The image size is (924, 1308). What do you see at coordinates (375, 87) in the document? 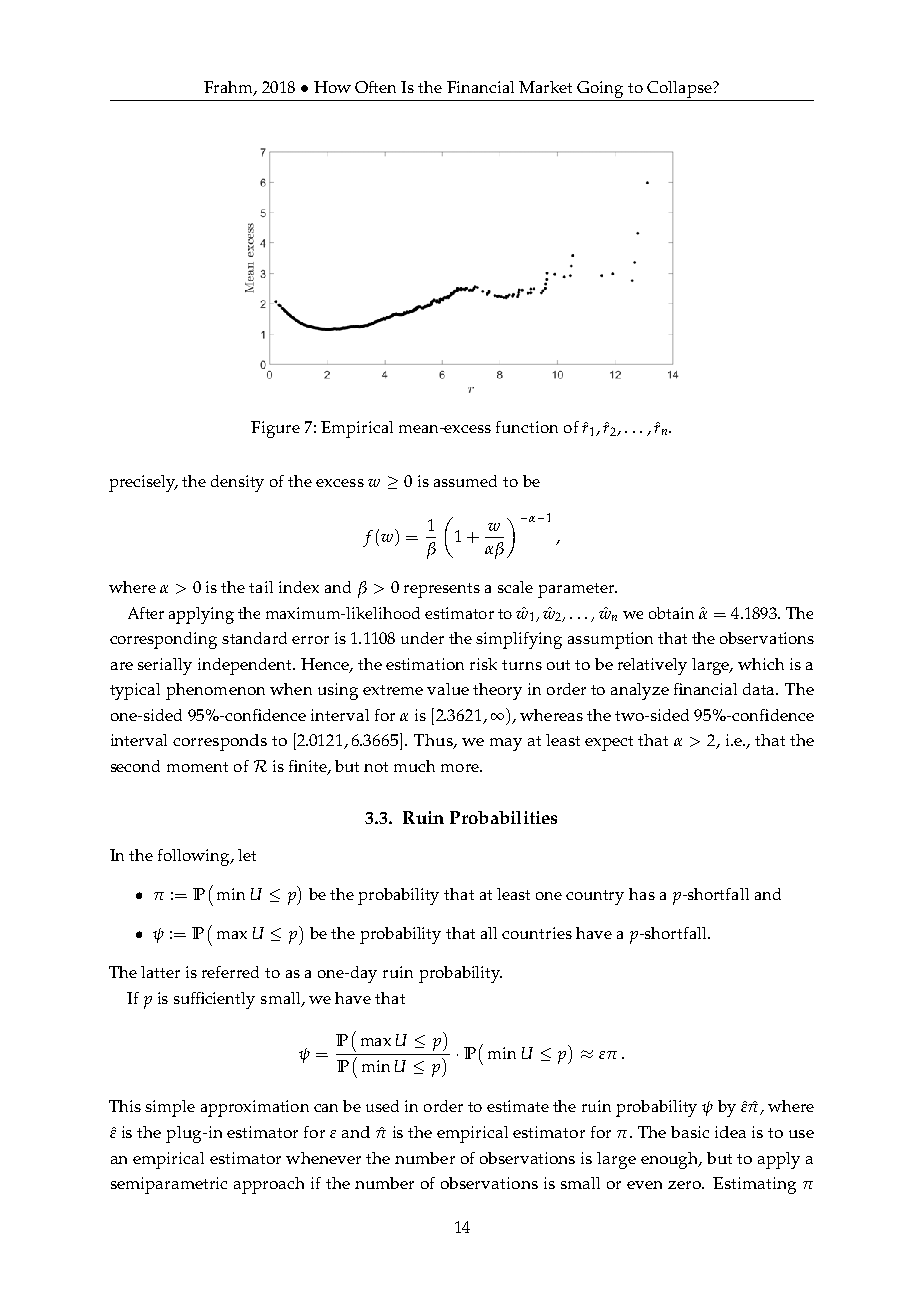
I see `Often` at bounding box center [375, 87].
